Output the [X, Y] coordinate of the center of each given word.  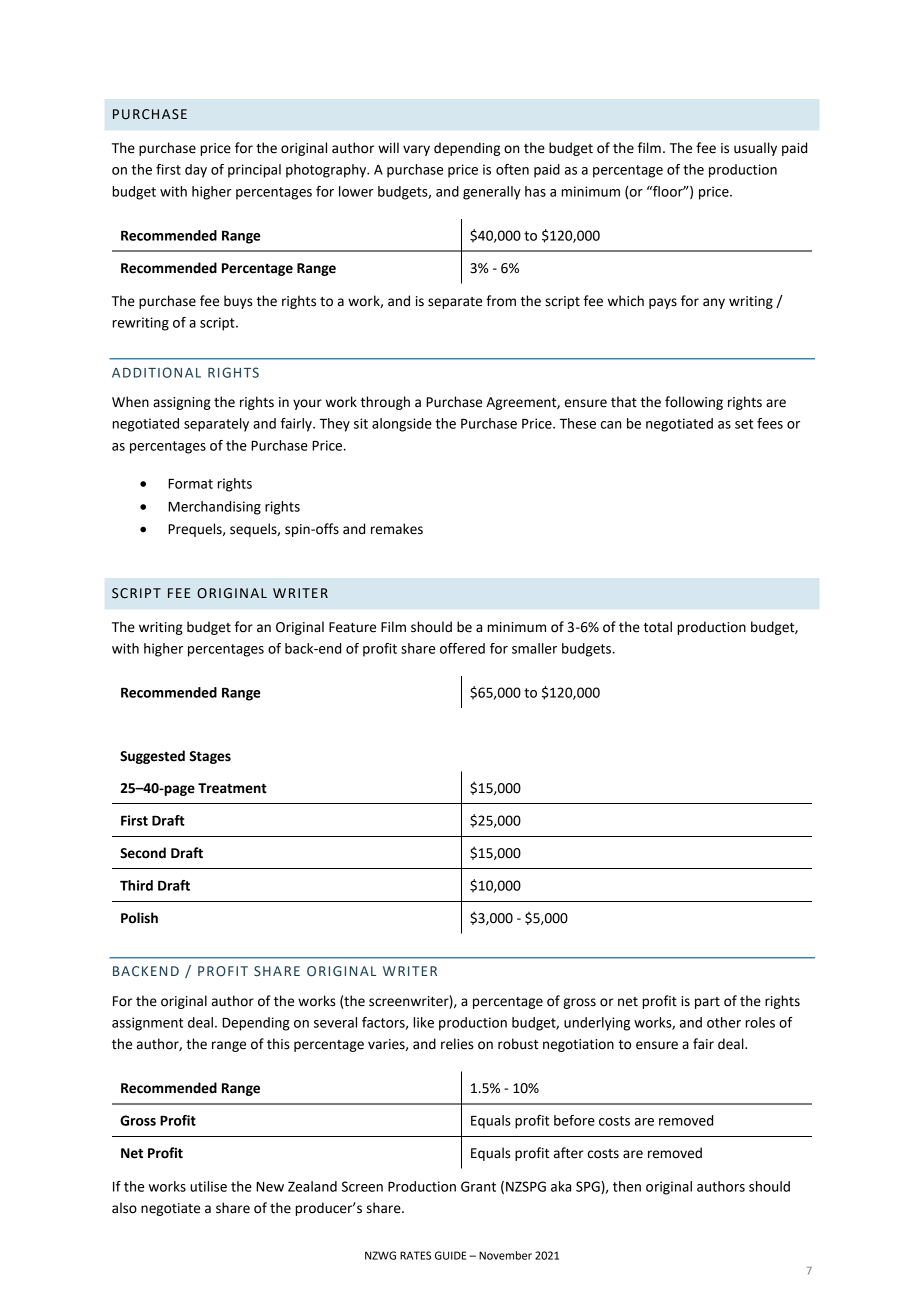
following [694, 403]
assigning [182, 403]
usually [755, 149]
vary [416, 150]
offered [462, 648]
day [196, 171]
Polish [139, 918]
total [658, 627]
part [707, 1003]
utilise [208, 1186]
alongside [402, 425]
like [423, 1022]
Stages [210, 757]
